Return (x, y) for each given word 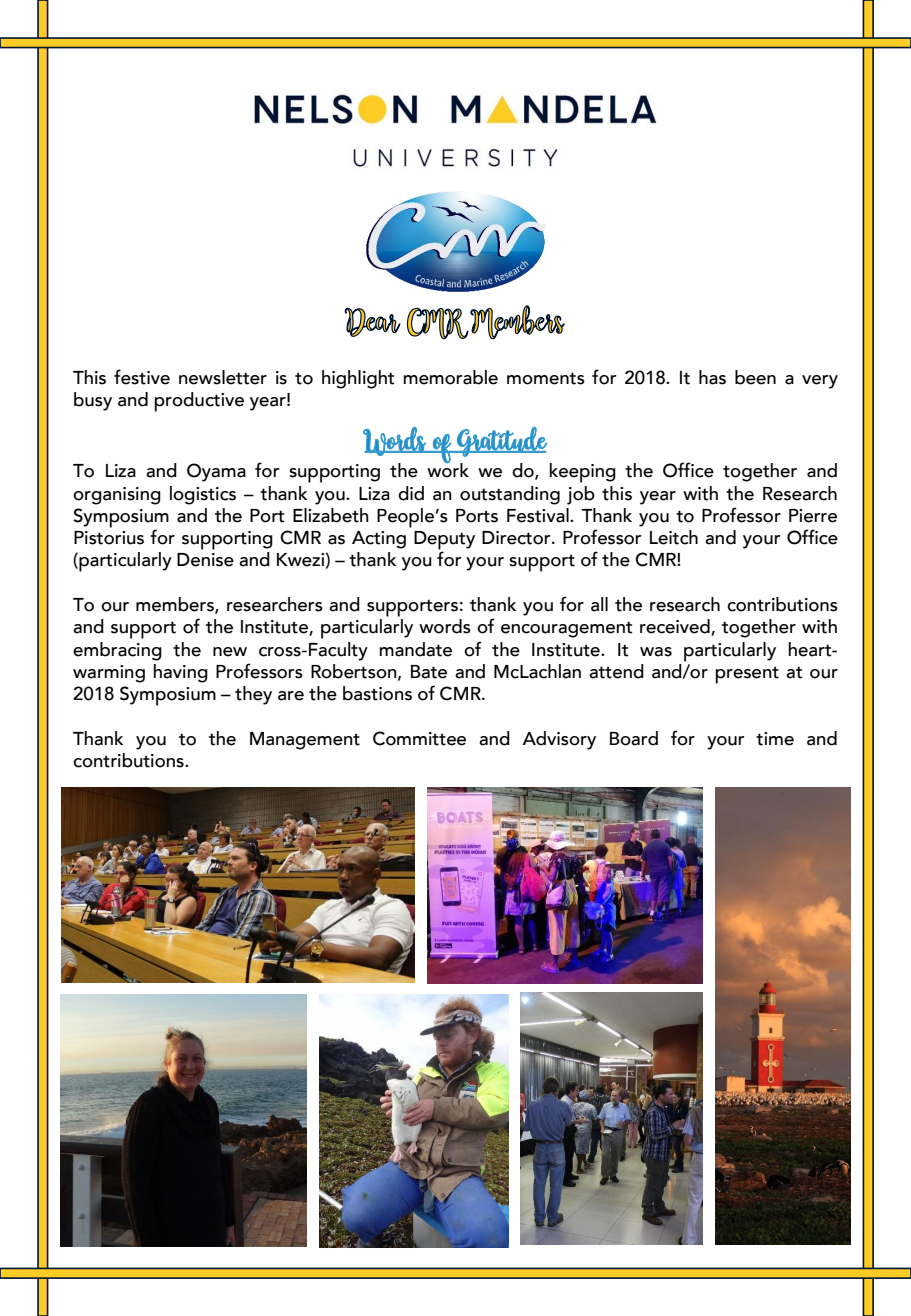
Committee (419, 738)
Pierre (813, 516)
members (176, 605)
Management (305, 741)
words (445, 626)
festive (142, 377)
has (712, 377)
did (411, 493)
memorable (450, 377)
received (676, 627)
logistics (203, 495)
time (775, 739)
